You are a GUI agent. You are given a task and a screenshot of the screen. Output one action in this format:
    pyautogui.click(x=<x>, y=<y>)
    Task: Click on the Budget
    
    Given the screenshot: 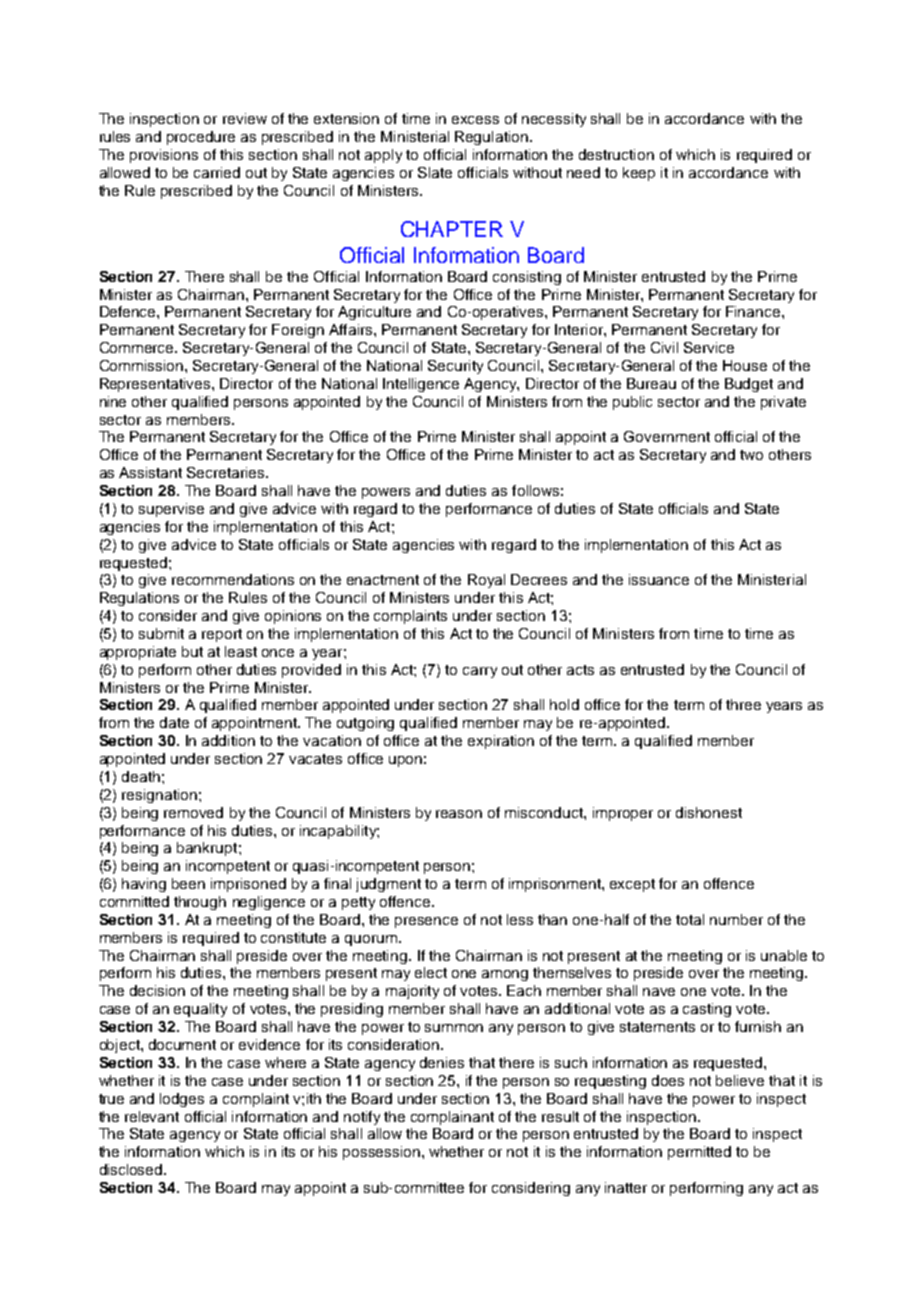 What is the action you would take?
    pyautogui.click(x=749, y=385)
